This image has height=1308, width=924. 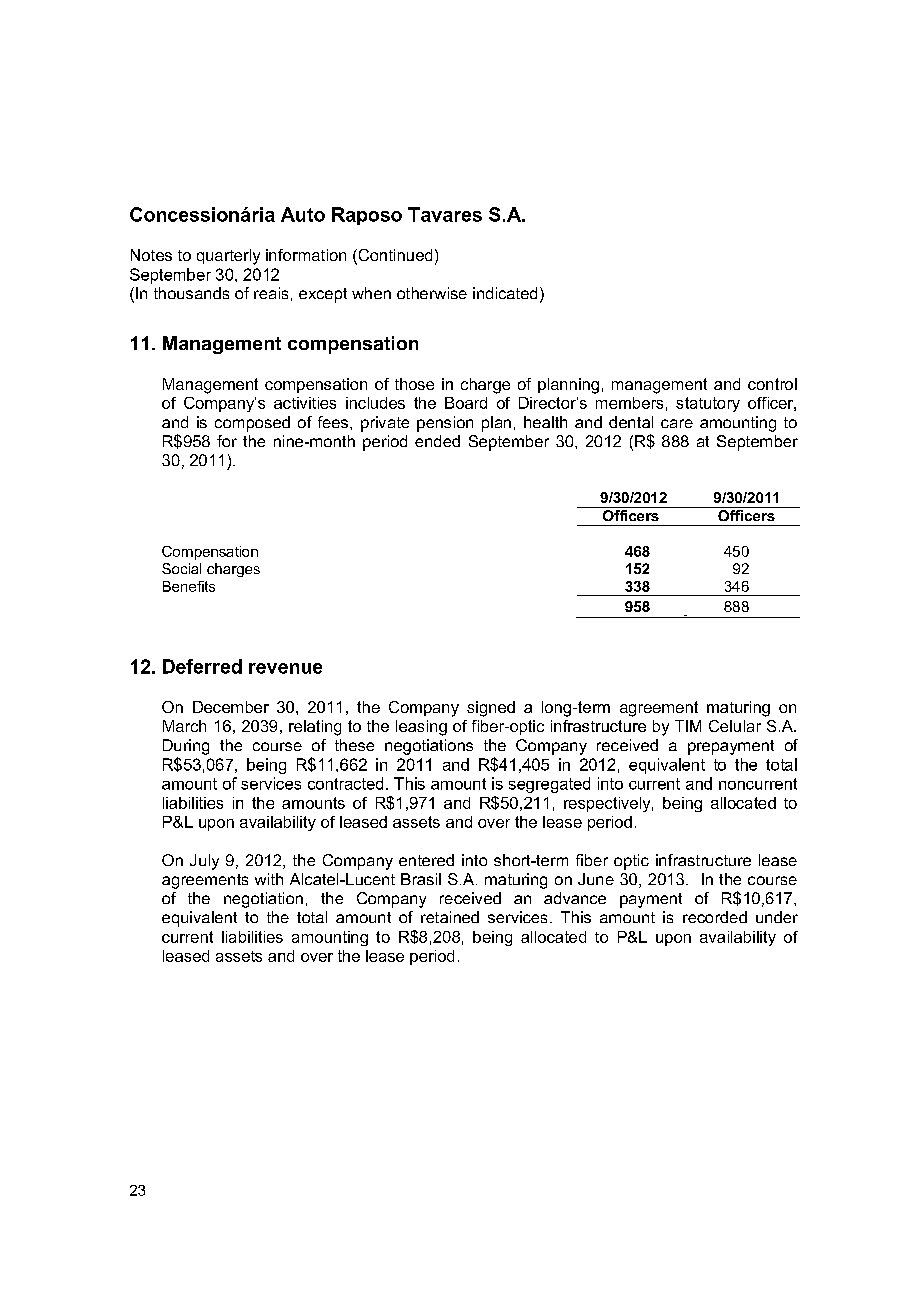 What do you see at coordinates (450, 917) in the image?
I see `retained` at bounding box center [450, 917].
